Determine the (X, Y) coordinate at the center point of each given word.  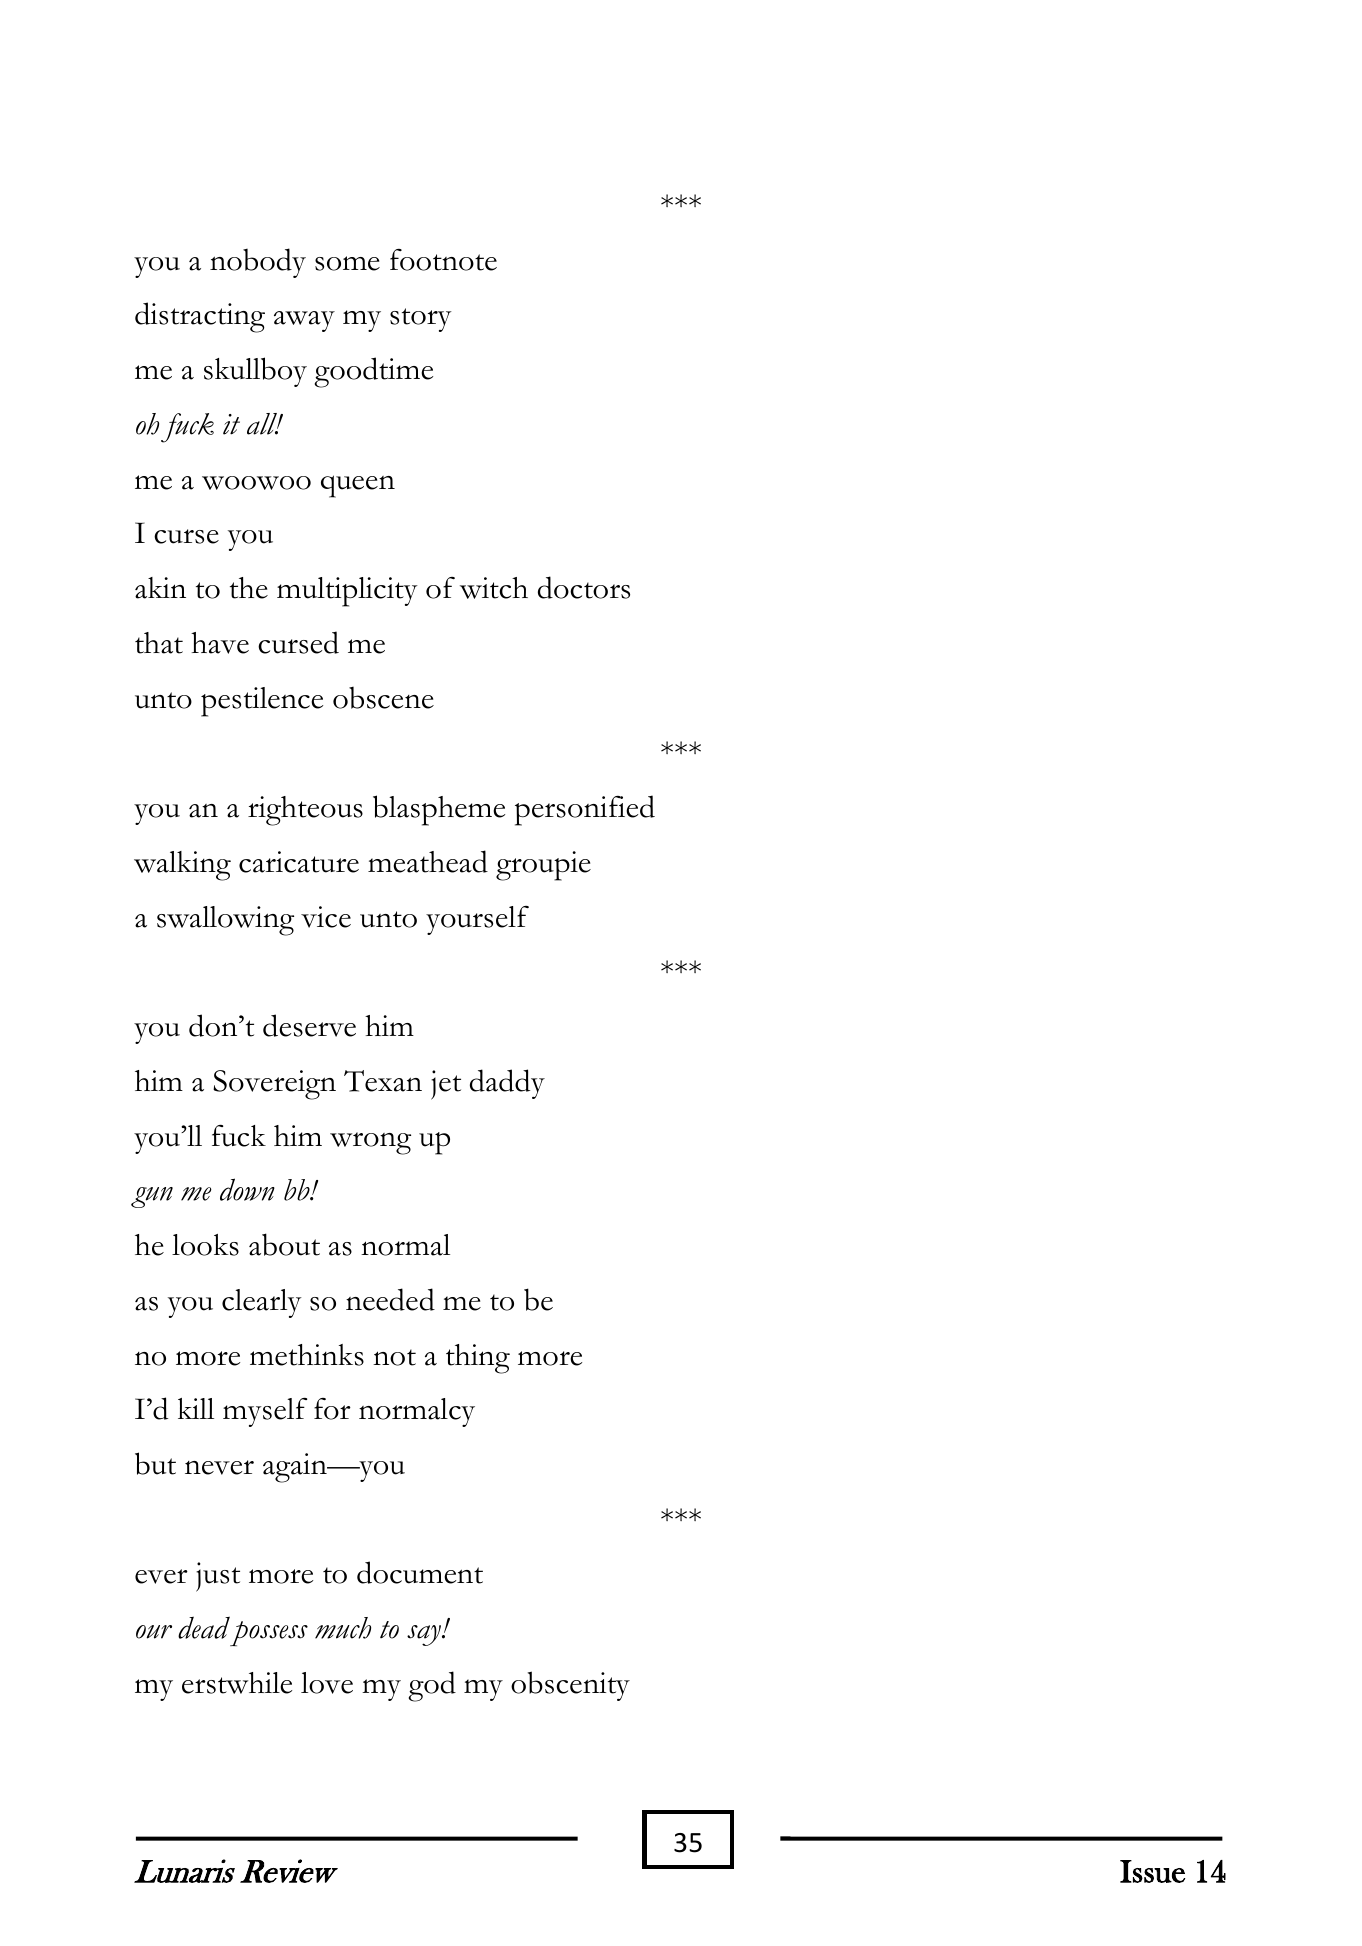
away (304, 321)
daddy (507, 1084)
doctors (584, 587)
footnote (443, 260)
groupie (543, 866)
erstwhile (237, 1683)
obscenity (570, 1686)
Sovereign (274, 1085)
